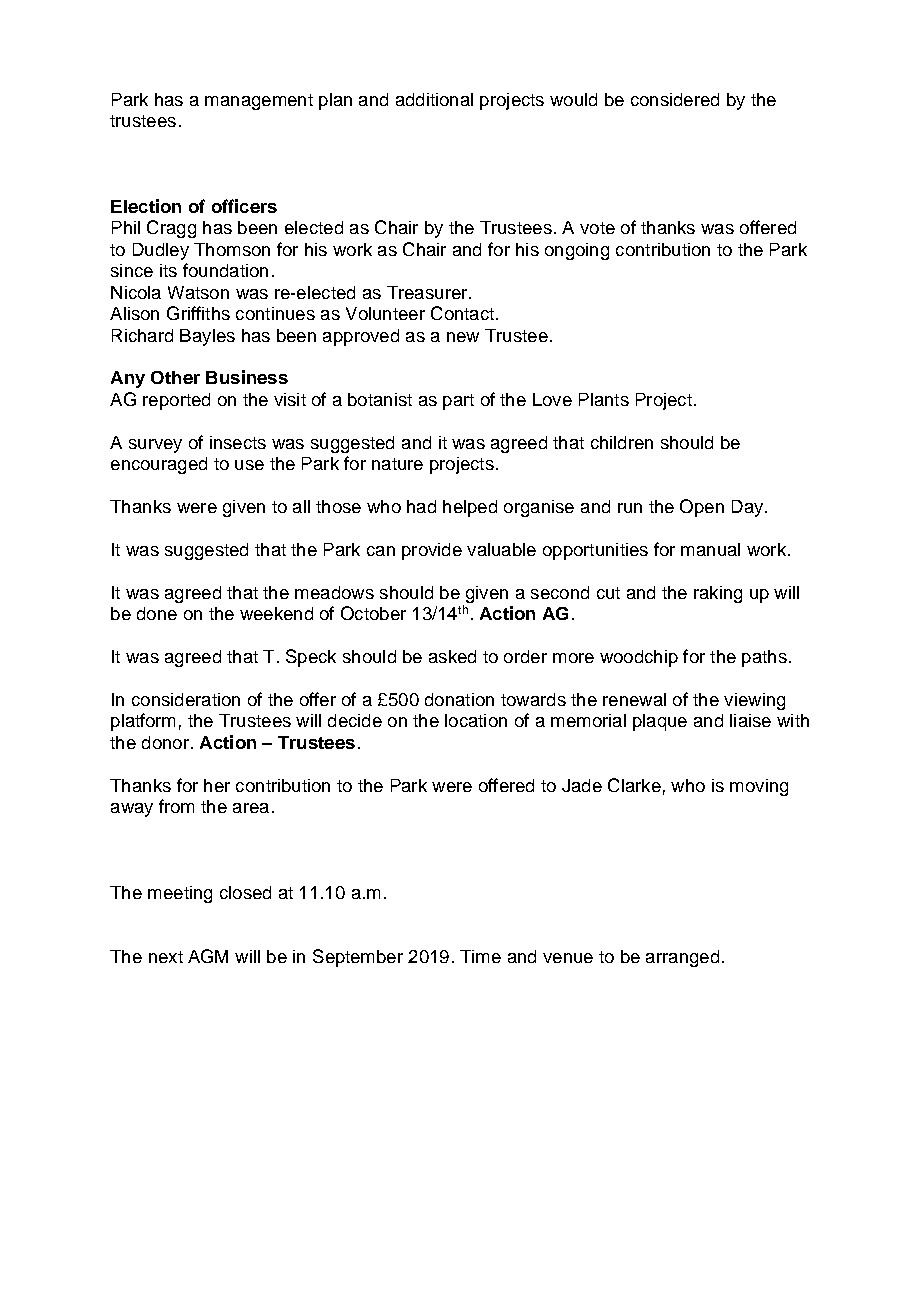 Image resolution: width=924 pixels, height=1308 pixels. I want to click on Contact, so click(462, 313).
